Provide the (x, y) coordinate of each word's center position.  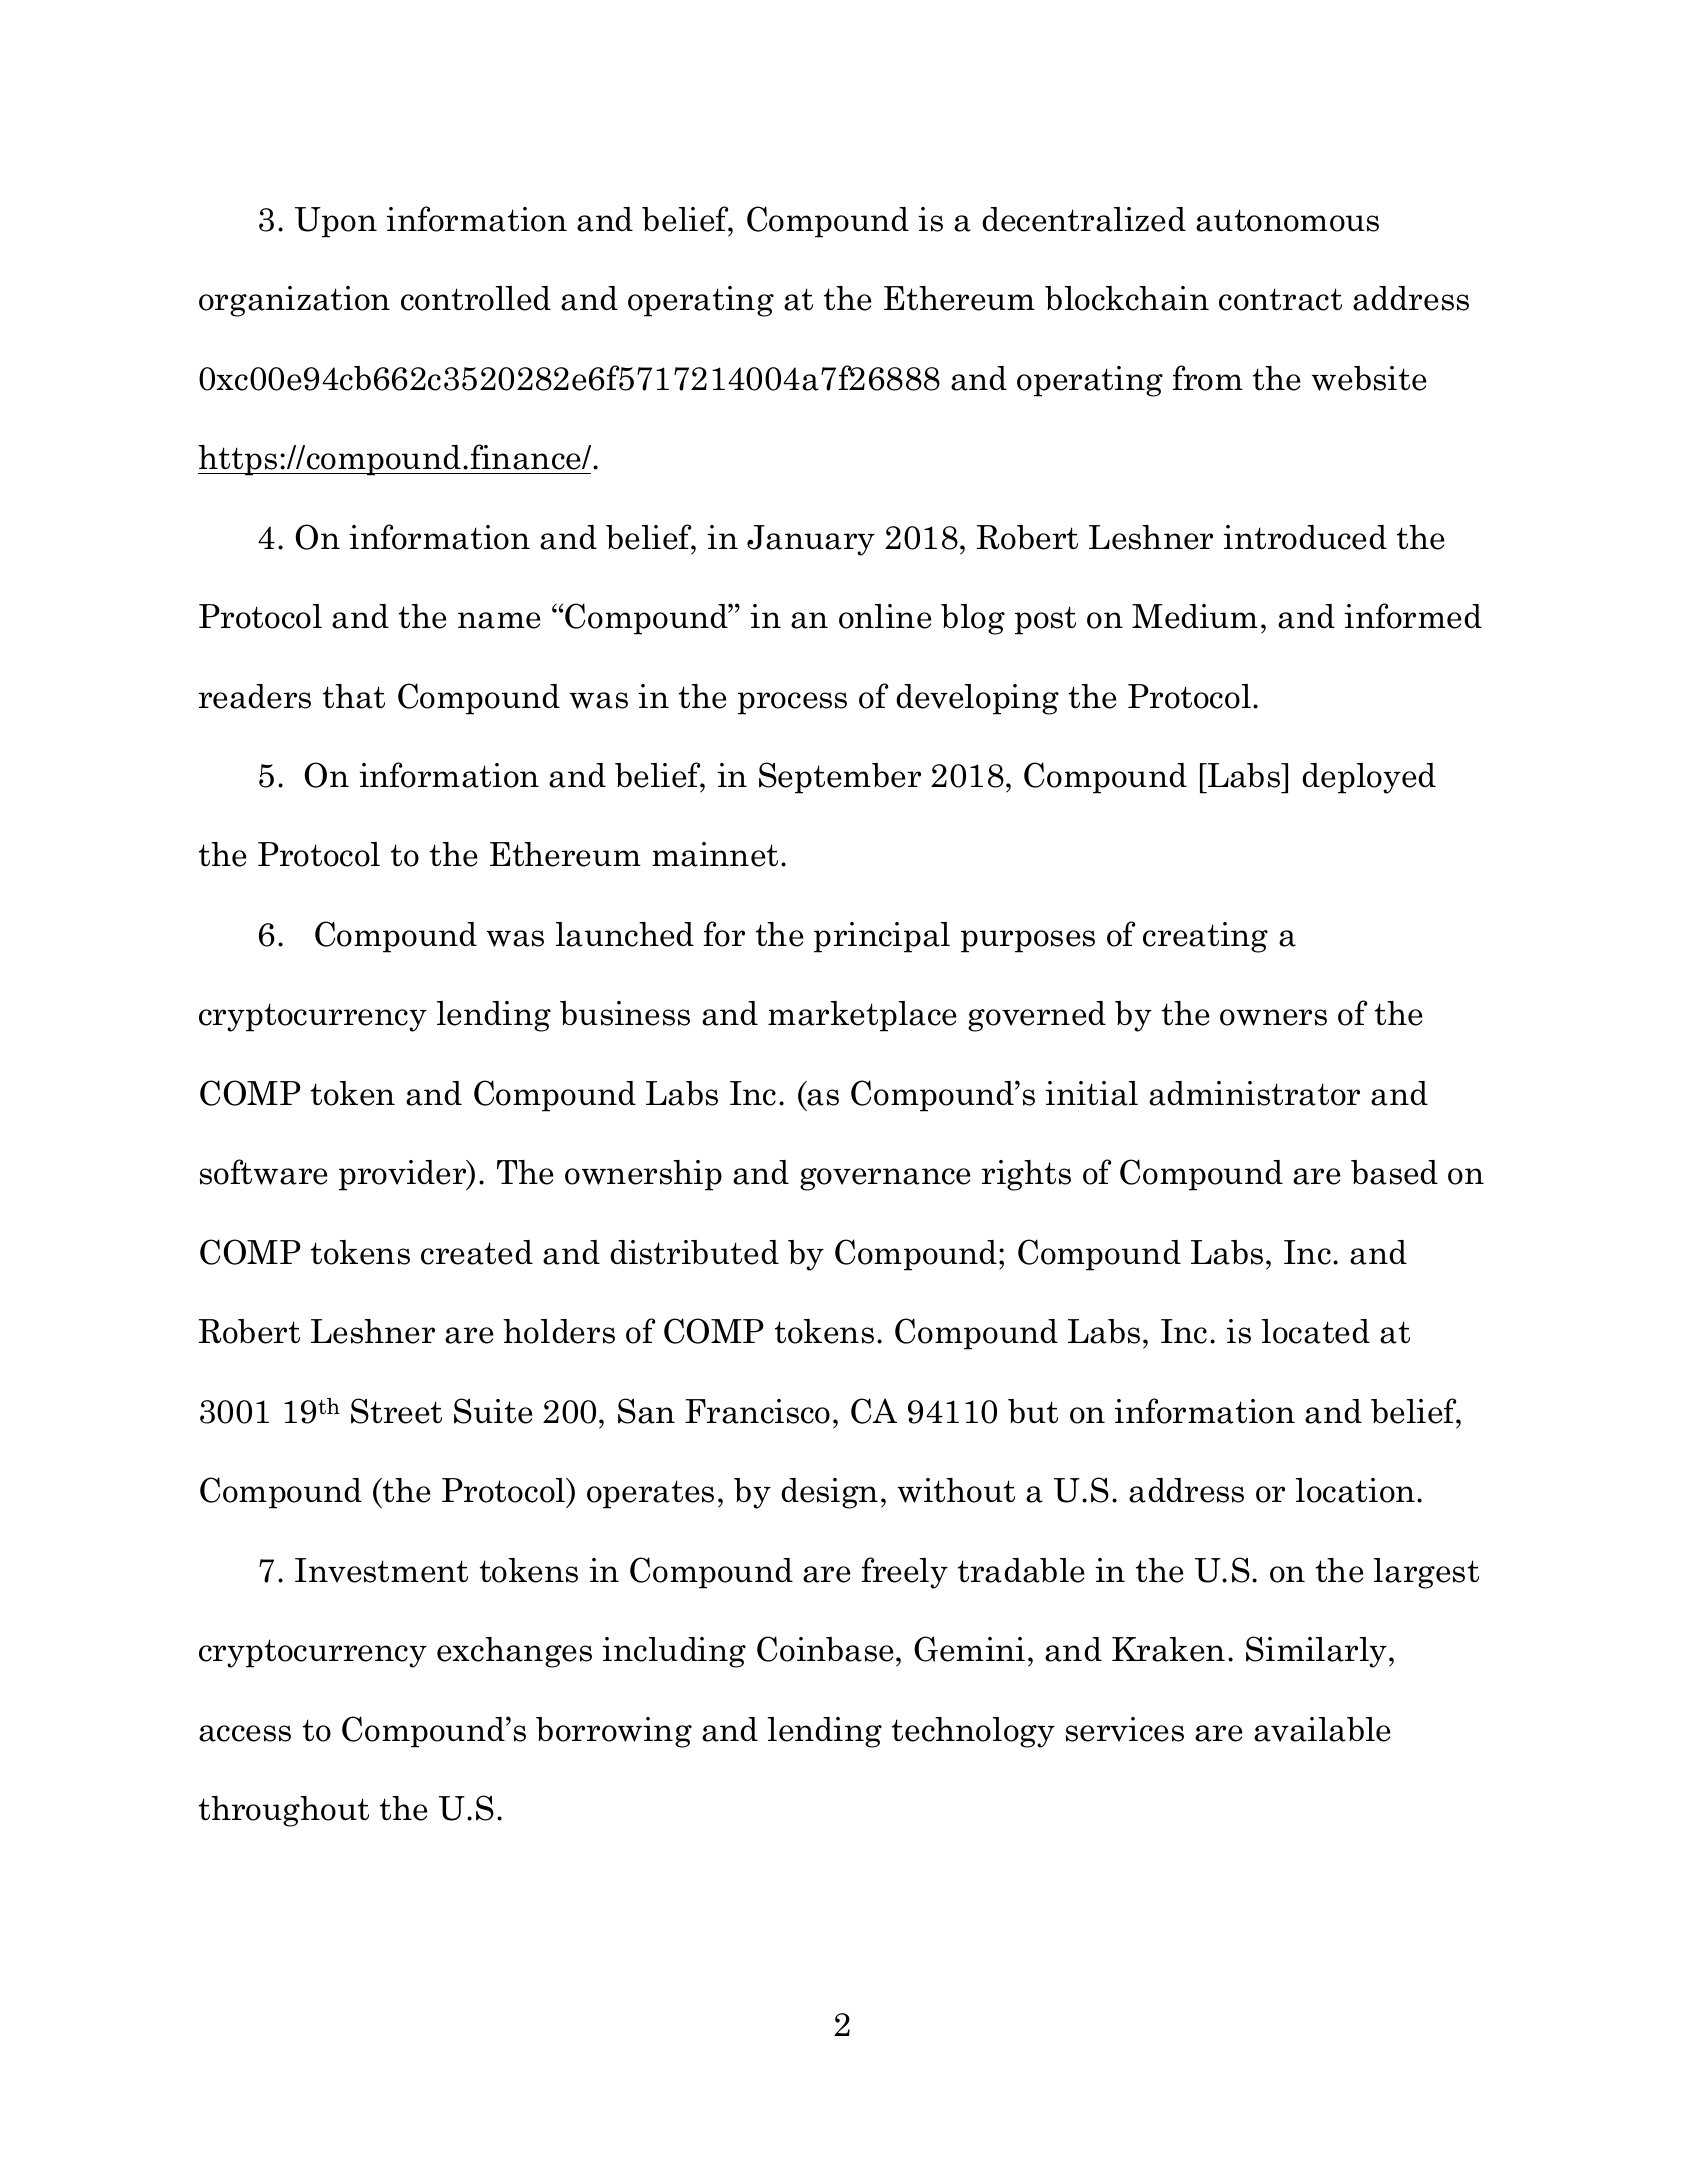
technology (973, 1732)
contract (1280, 299)
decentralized (1084, 219)
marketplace (862, 1016)
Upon (336, 222)
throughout (284, 1811)
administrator (1254, 1093)
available (1322, 1729)
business (625, 1013)
